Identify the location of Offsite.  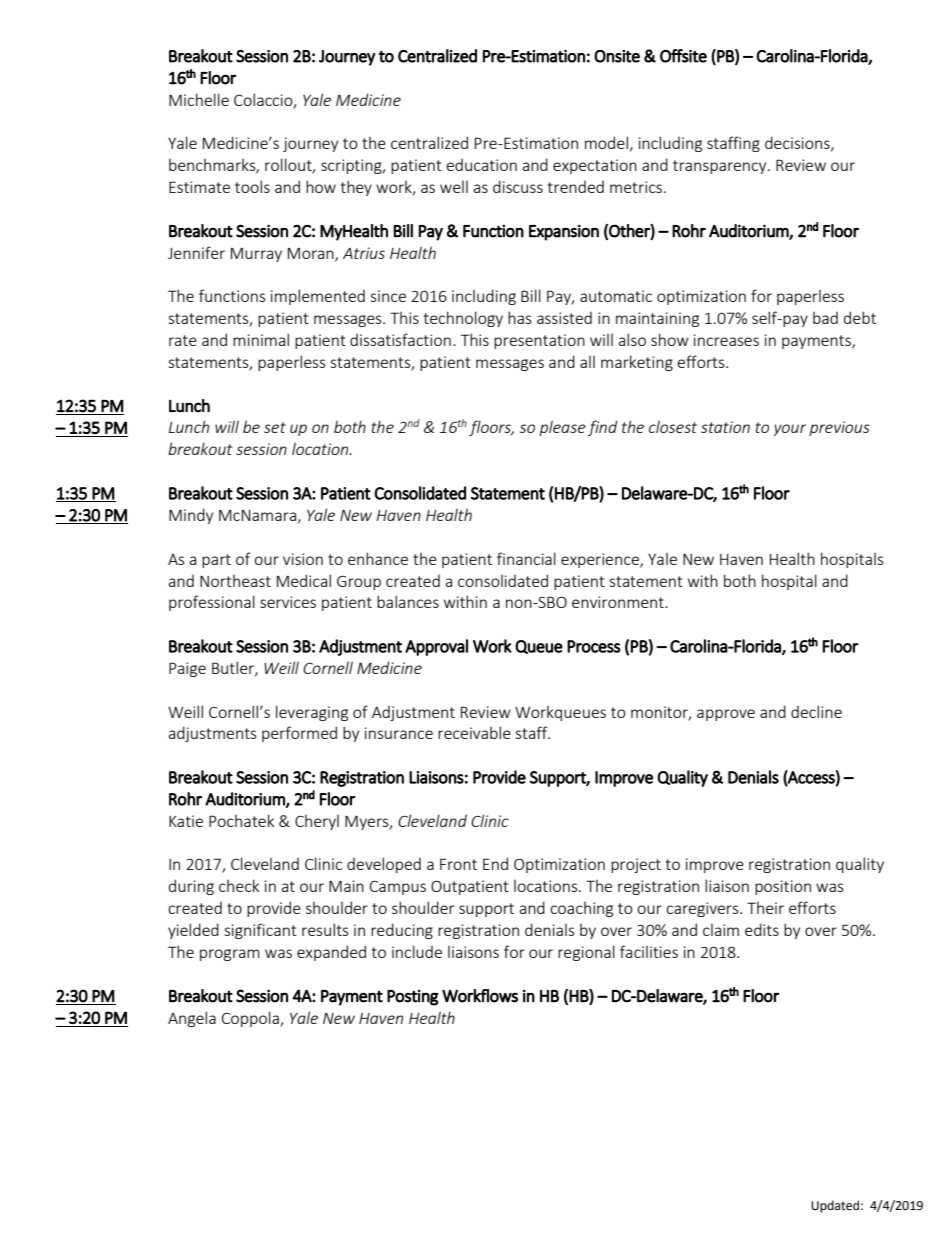
(683, 56).
